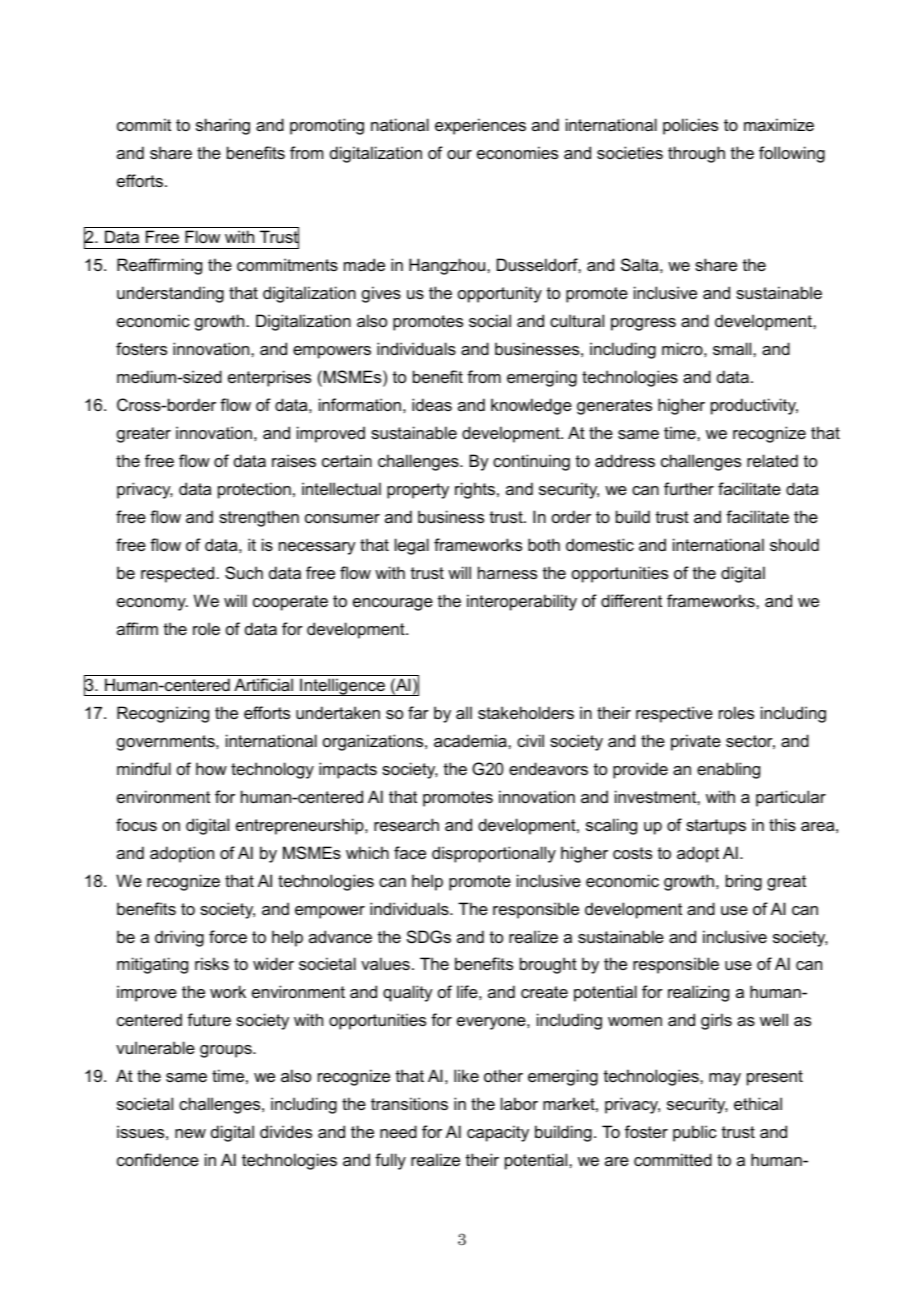 This document has height=1308, width=924. What do you see at coordinates (228, 936) in the document?
I see `force` at bounding box center [228, 936].
